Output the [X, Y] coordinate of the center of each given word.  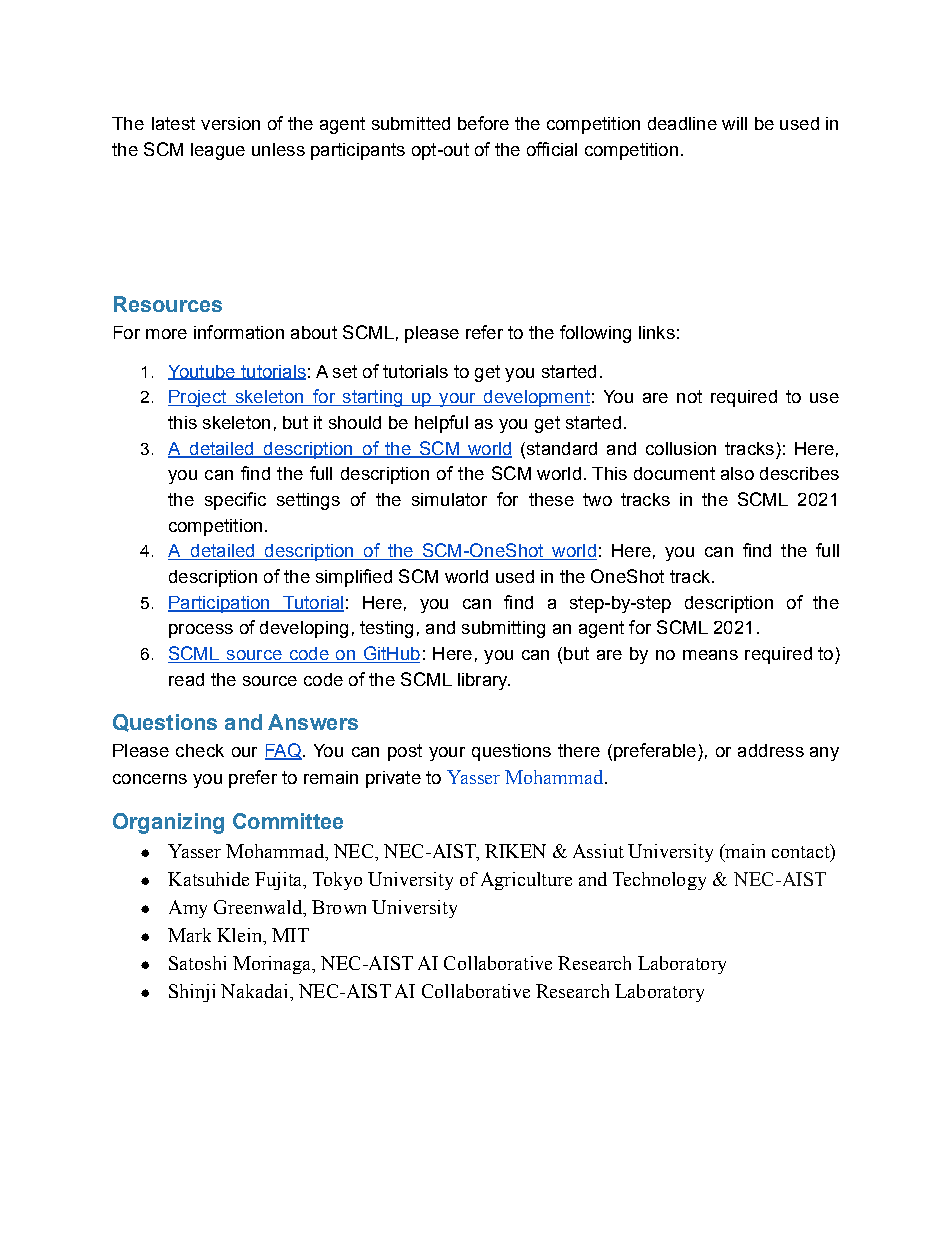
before [483, 123]
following [595, 334]
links [657, 332]
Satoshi [197, 963]
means [710, 655]
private [393, 779]
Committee [288, 821]
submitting [503, 629]
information [239, 332]
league [218, 151]
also [737, 473]
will [734, 123]
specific [235, 501]
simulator [449, 499]
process [201, 631]
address [771, 750]
